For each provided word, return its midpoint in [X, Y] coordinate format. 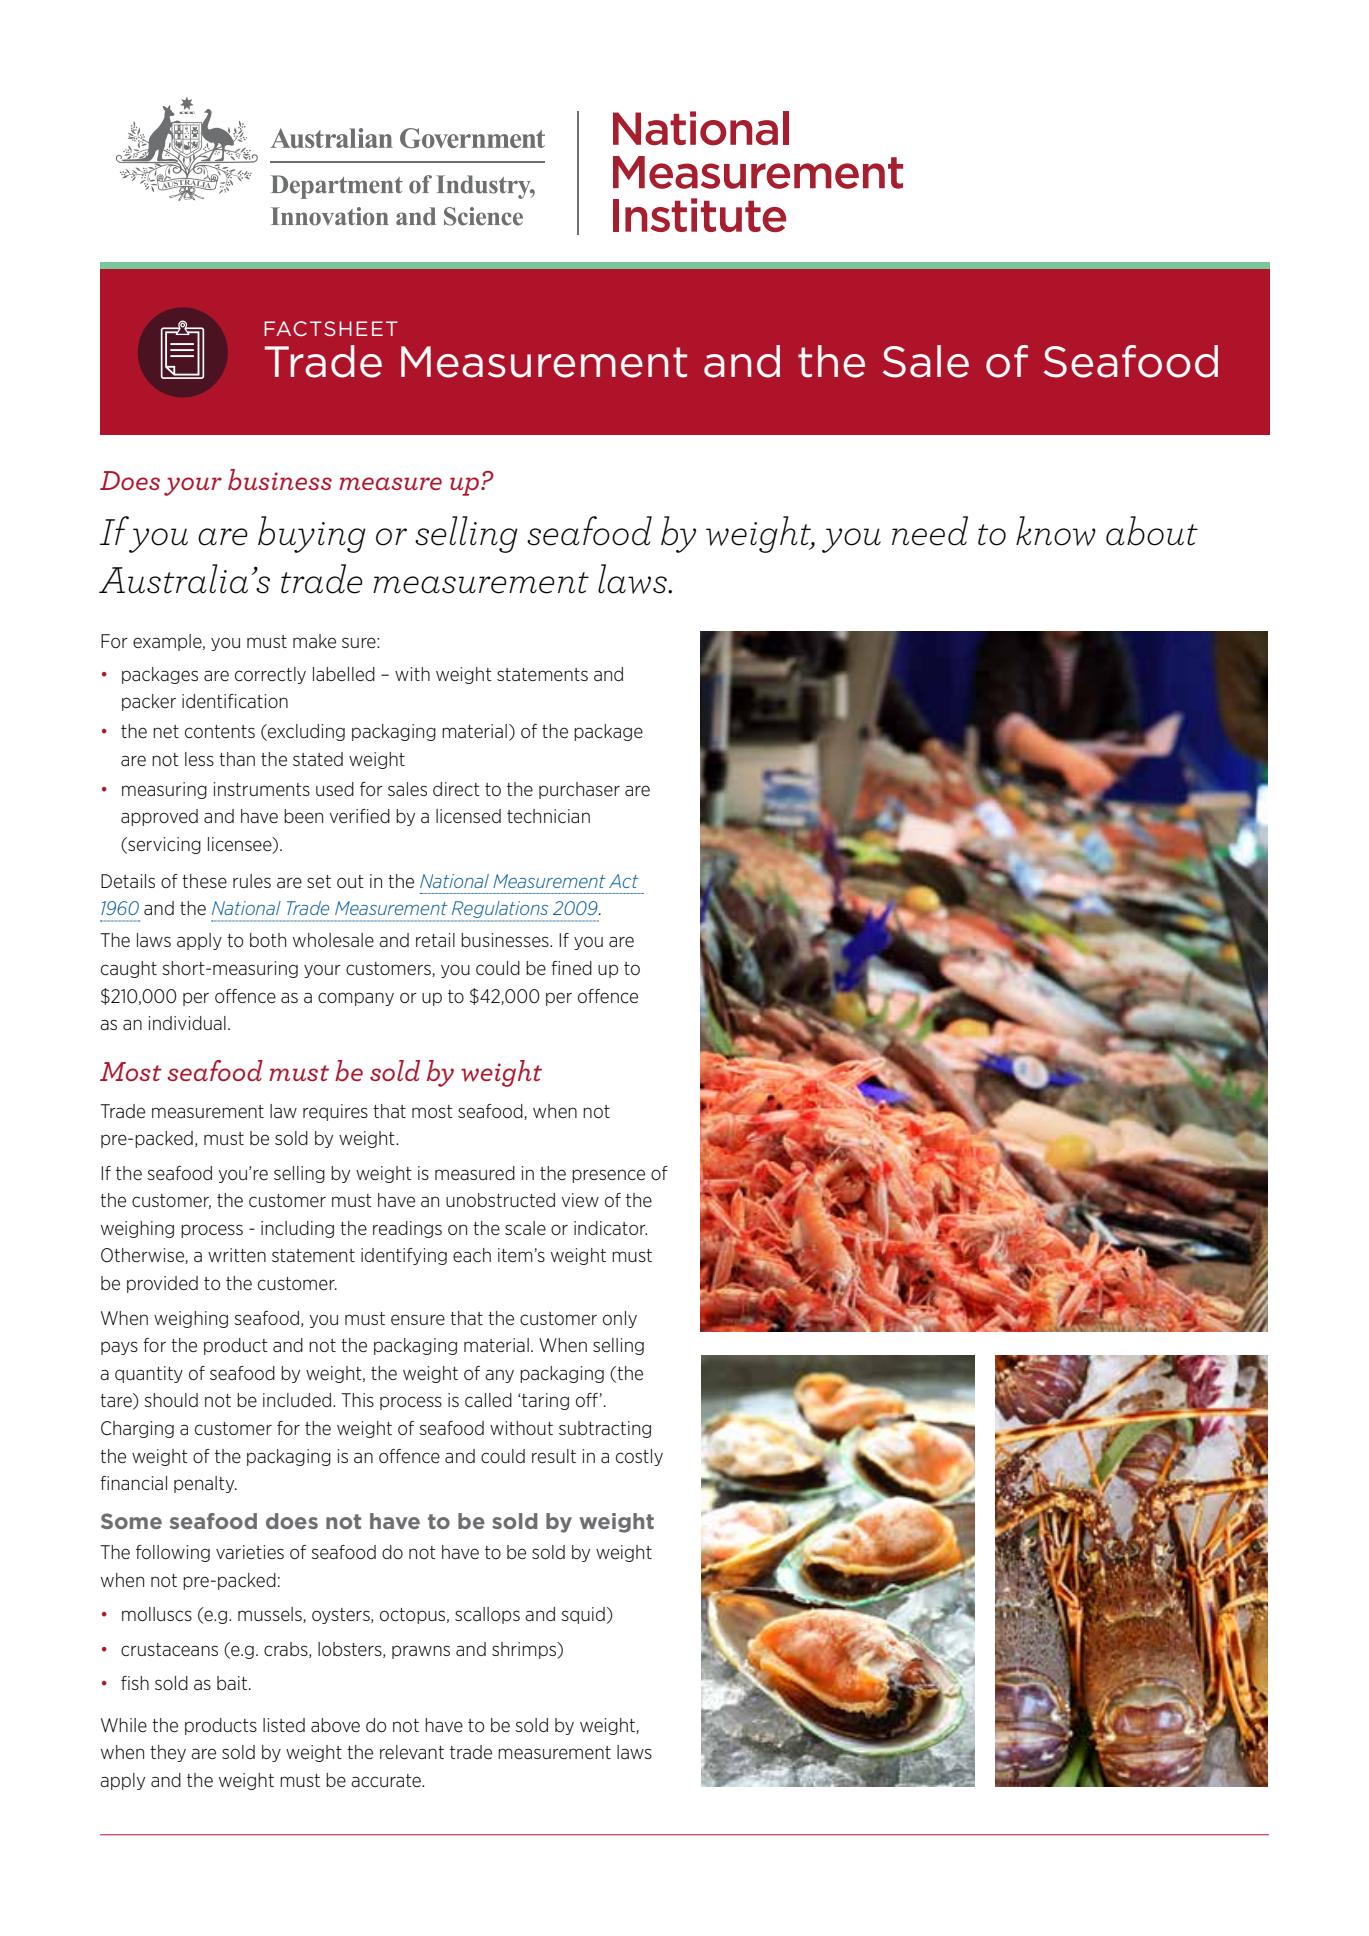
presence [608, 1176]
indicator [610, 1228]
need [930, 531]
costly [639, 1457]
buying [312, 534]
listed [284, 1725]
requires [335, 1112]
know [1056, 531]
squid [583, 1615]
